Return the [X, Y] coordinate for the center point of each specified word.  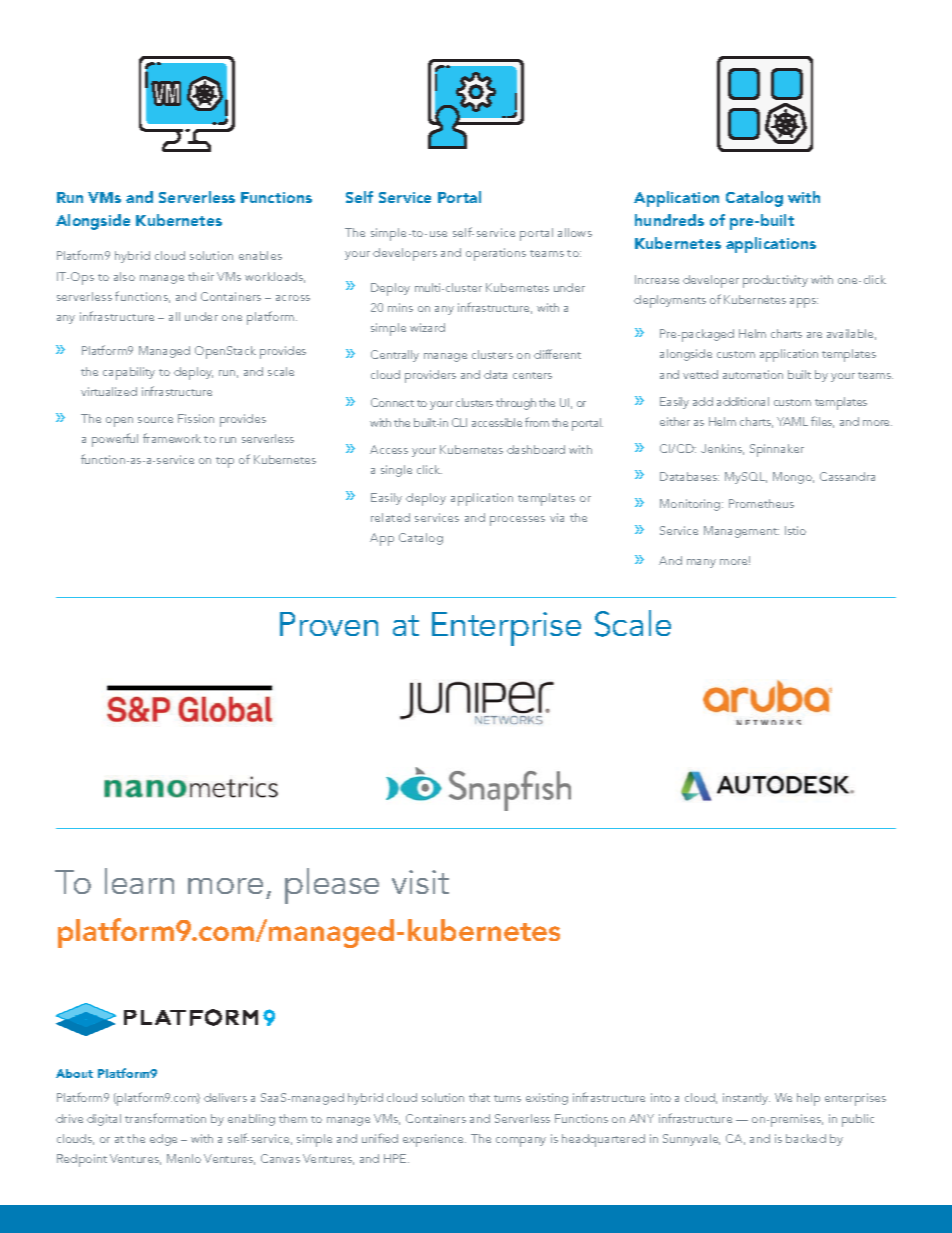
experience [434, 1140]
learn [139, 881]
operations [496, 254]
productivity [775, 281]
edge [163, 1140]
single [396, 471]
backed [806, 1138]
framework [172, 438]
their [201, 276]
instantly [746, 1099]
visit [420, 882]
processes [517, 521]
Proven [329, 624]
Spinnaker [777, 450]
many [701, 563]
